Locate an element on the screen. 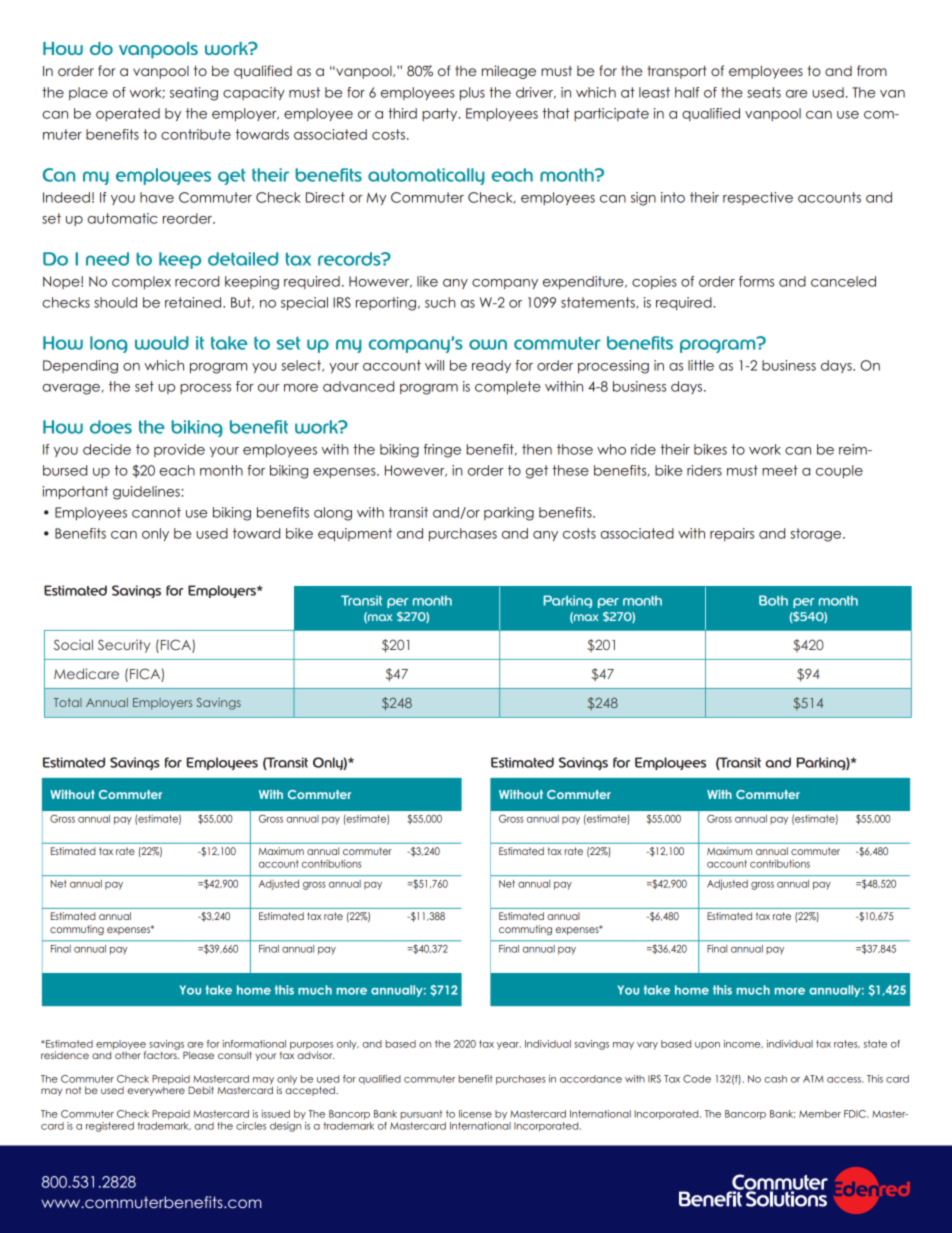  little is located at coordinates (701, 365).
